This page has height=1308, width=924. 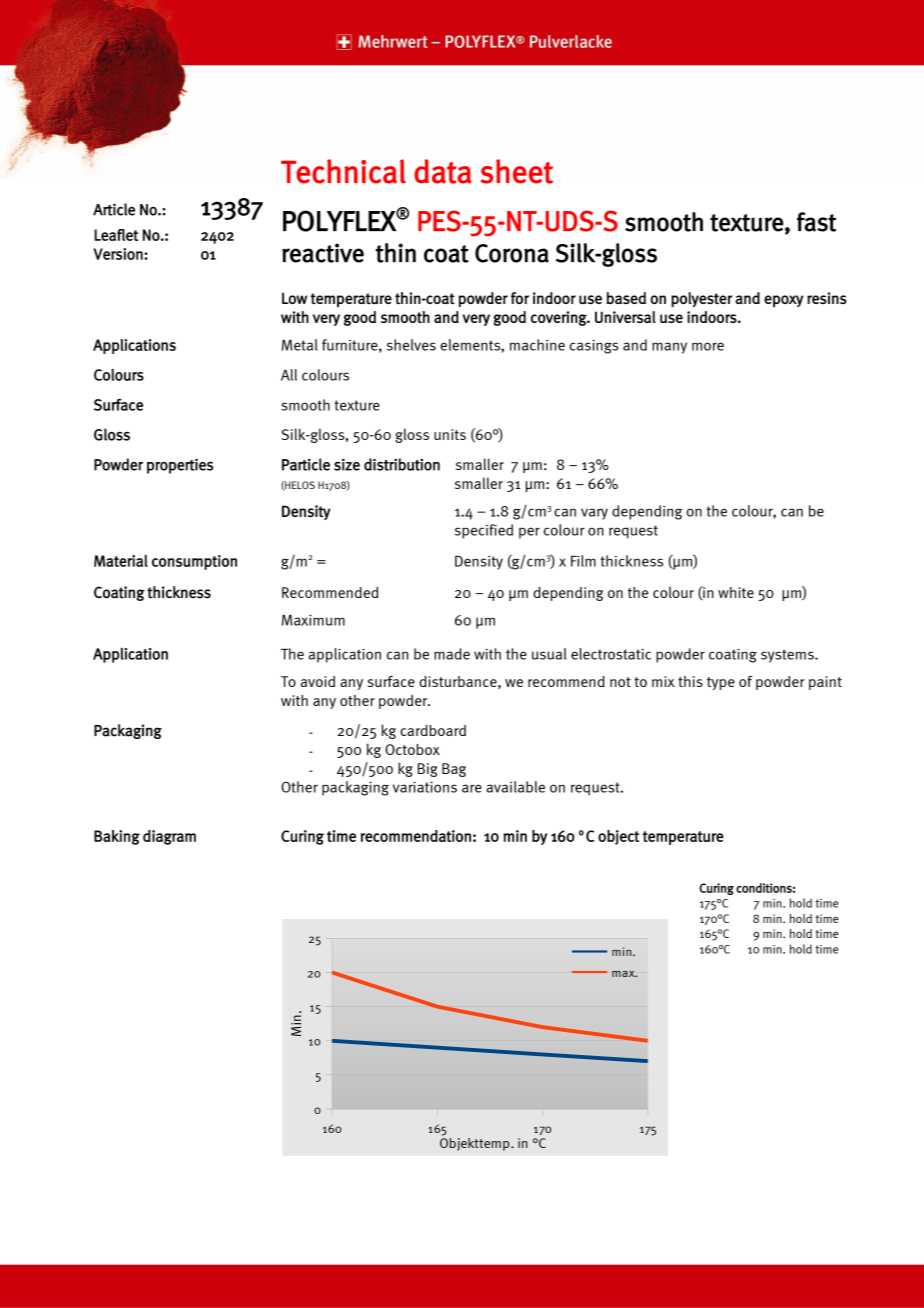 What do you see at coordinates (484, 531) in the page?
I see `specified` at bounding box center [484, 531].
